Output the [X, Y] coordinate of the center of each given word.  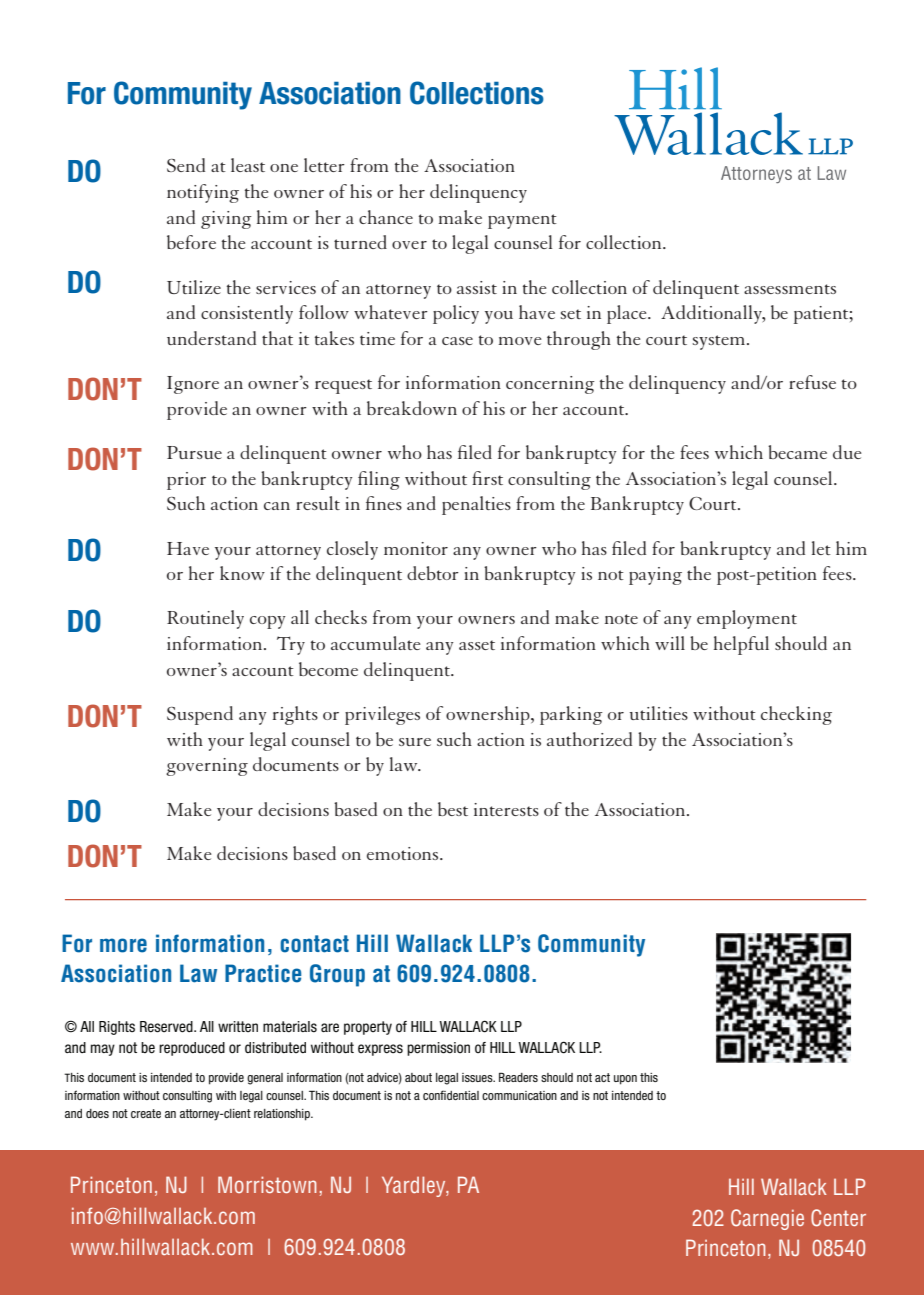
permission [438, 1049]
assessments [790, 289]
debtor [433, 573]
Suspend [200, 715]
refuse [812, 382]
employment [747, 619]
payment [522, 221]
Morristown [267, 1184]
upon [625, 1080]
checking [796, 715]
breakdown [412, 408]
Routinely [205, 619]
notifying [203, 193]
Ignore [193, 385]
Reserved [167, 1027]
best [453, 809]
